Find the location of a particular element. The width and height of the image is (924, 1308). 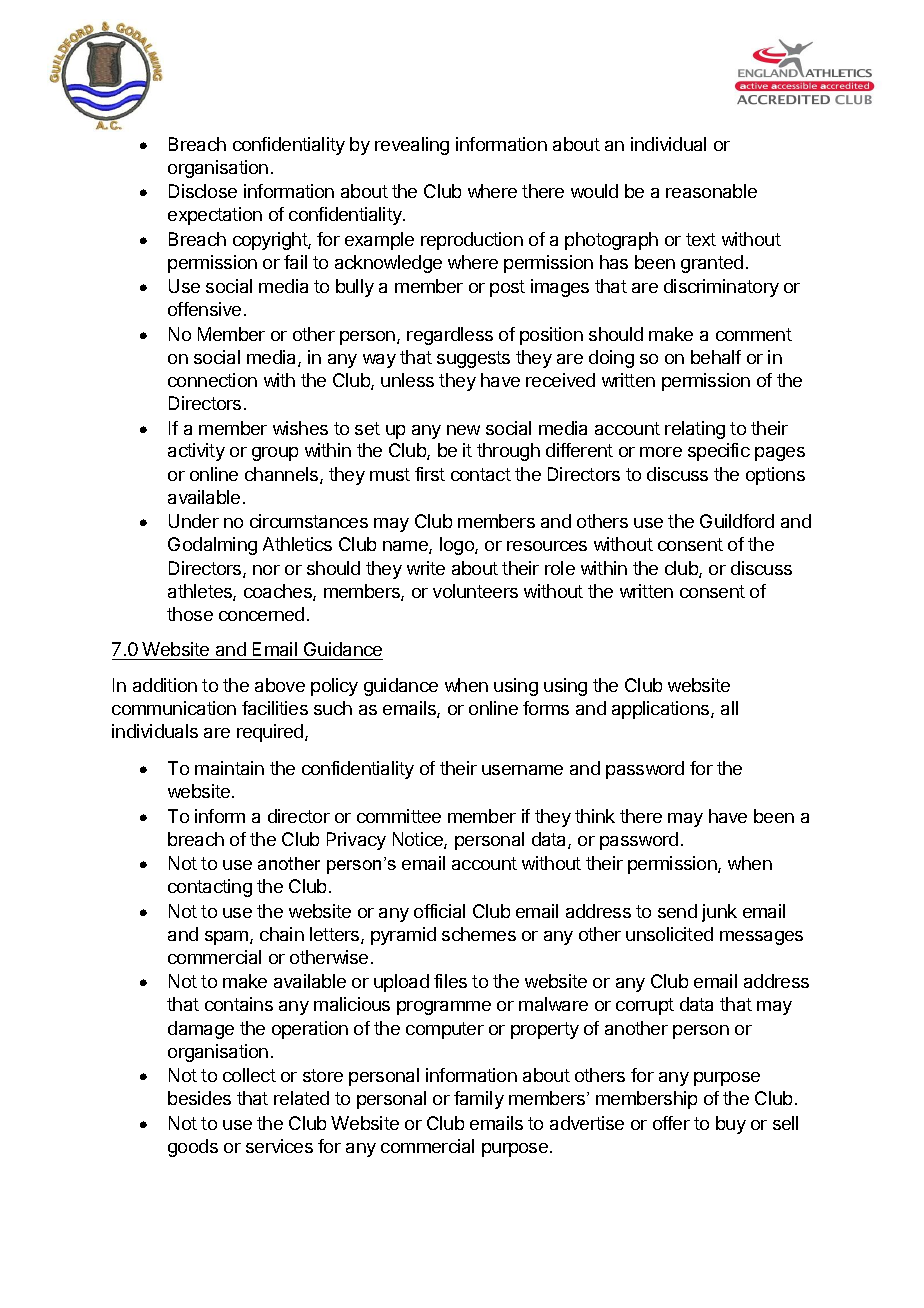

revealing is located at coordinates (412, 146).
